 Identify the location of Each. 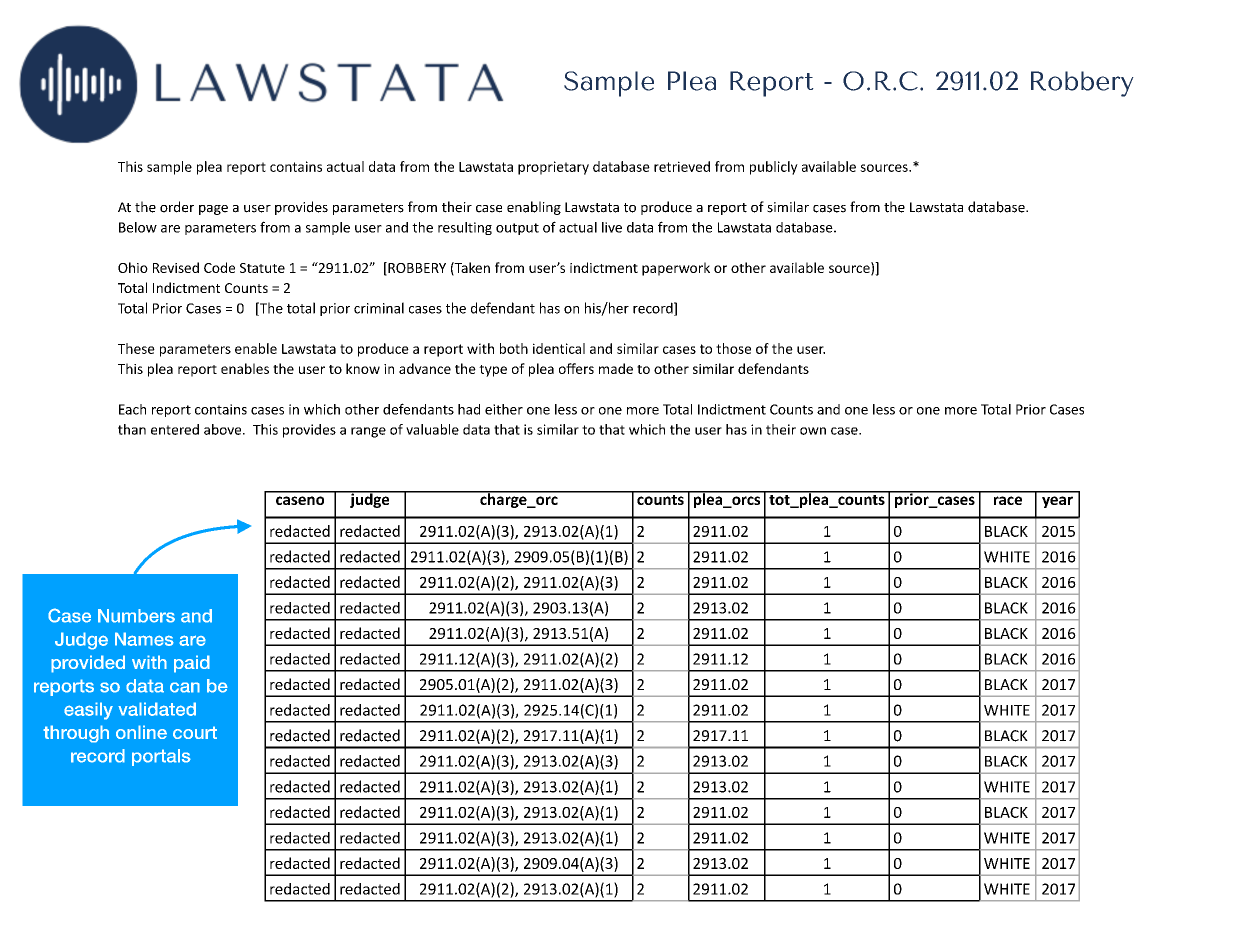
(132, 409).
